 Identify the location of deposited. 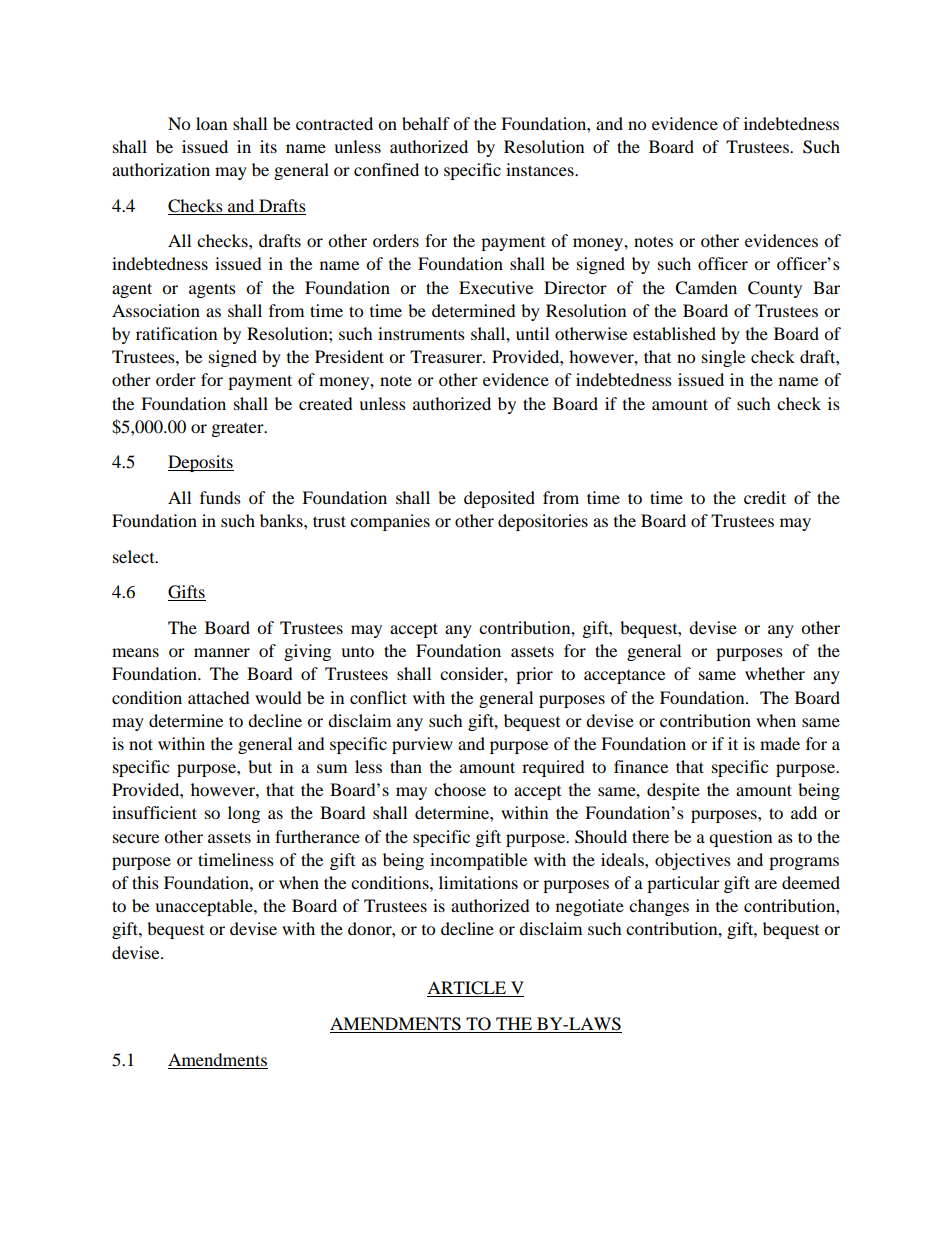
(499, 499).
